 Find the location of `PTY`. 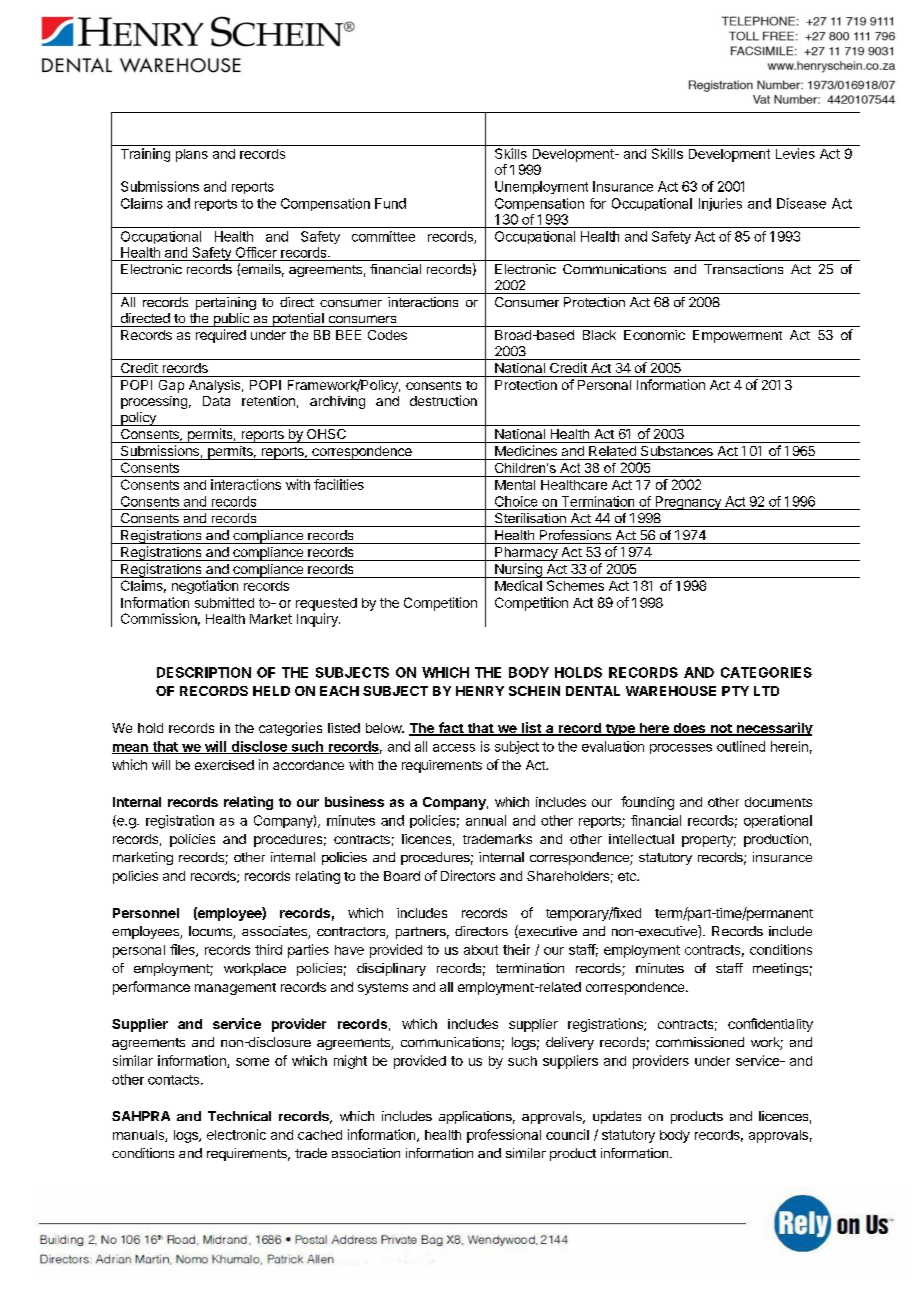

PTY is located at coordinates (735, 691).
